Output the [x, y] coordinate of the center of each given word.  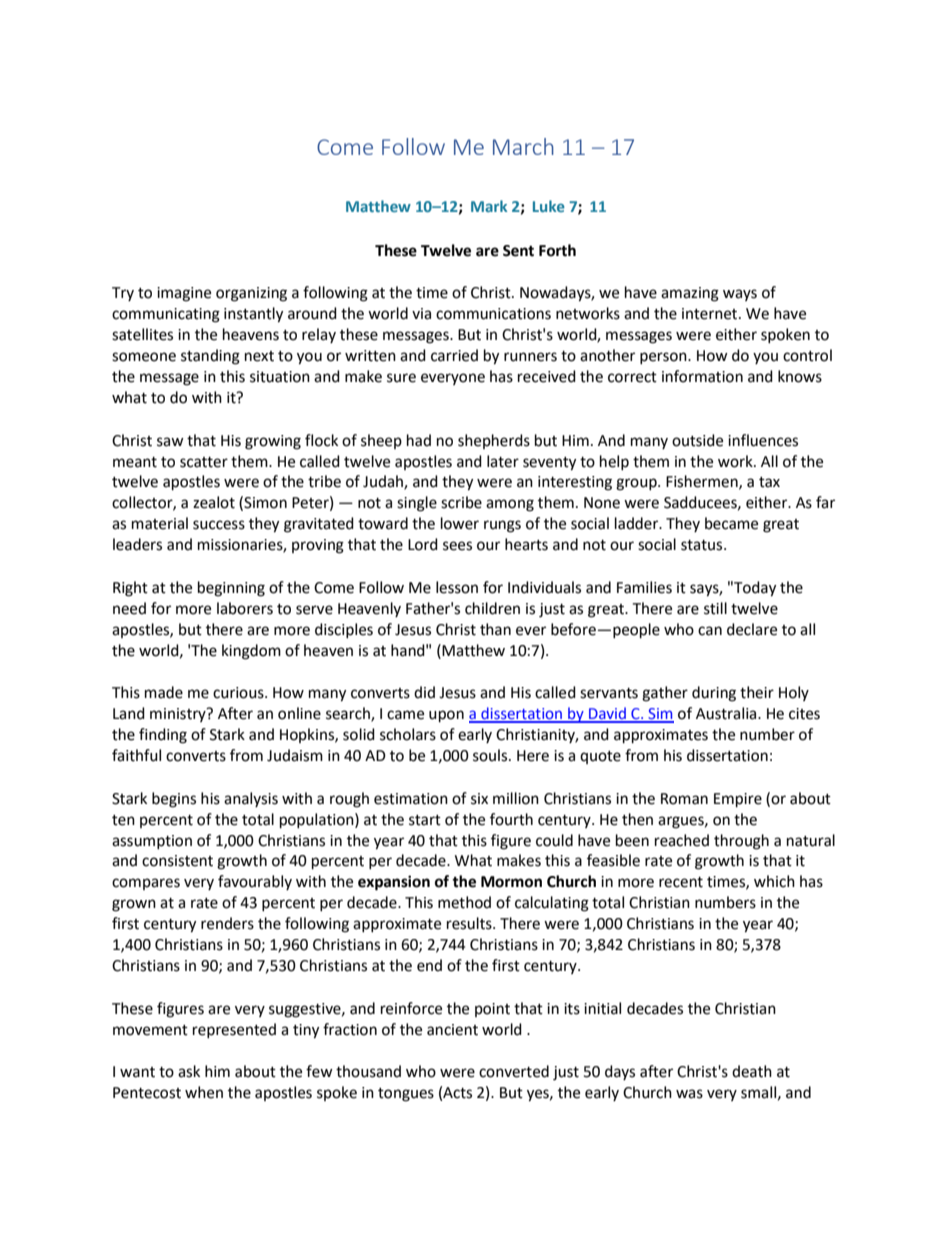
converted [514, 1071]
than [495, 629]
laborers [245, 608]
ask [189, 1071]
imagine [184, 294]
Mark [489, 206]
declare [752, 629]
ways [740, 295]
